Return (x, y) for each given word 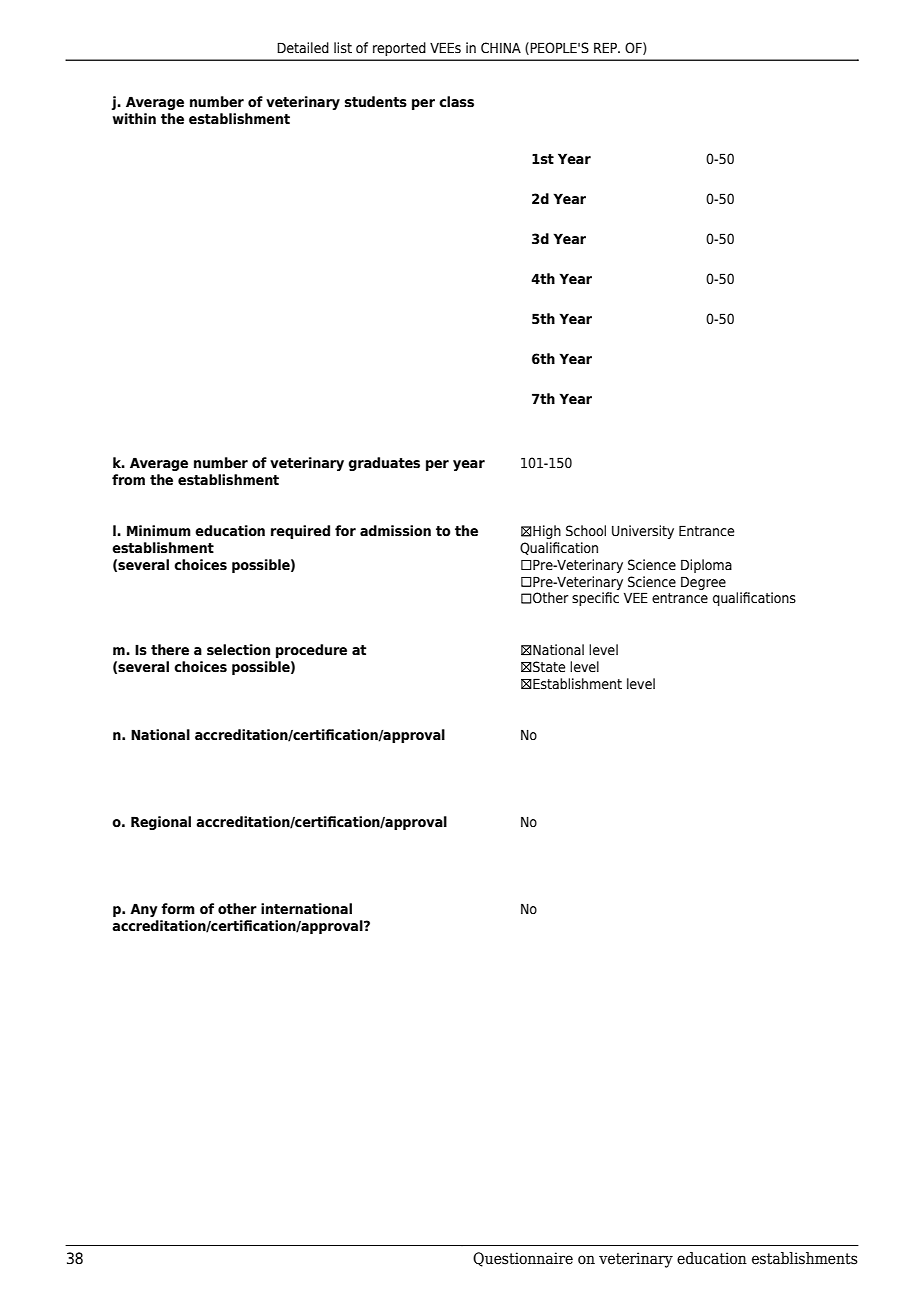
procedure (311, 651)
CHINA (501, 47)
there (170, 650)
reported (399, 49)
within (134, 118)
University (643, 532)
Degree (703, 583)
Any (143, 910)
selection (238, 650)
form (178, 909)
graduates (384, 464)
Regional (161, 823)
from (128, 480)
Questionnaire (523, 1259)
